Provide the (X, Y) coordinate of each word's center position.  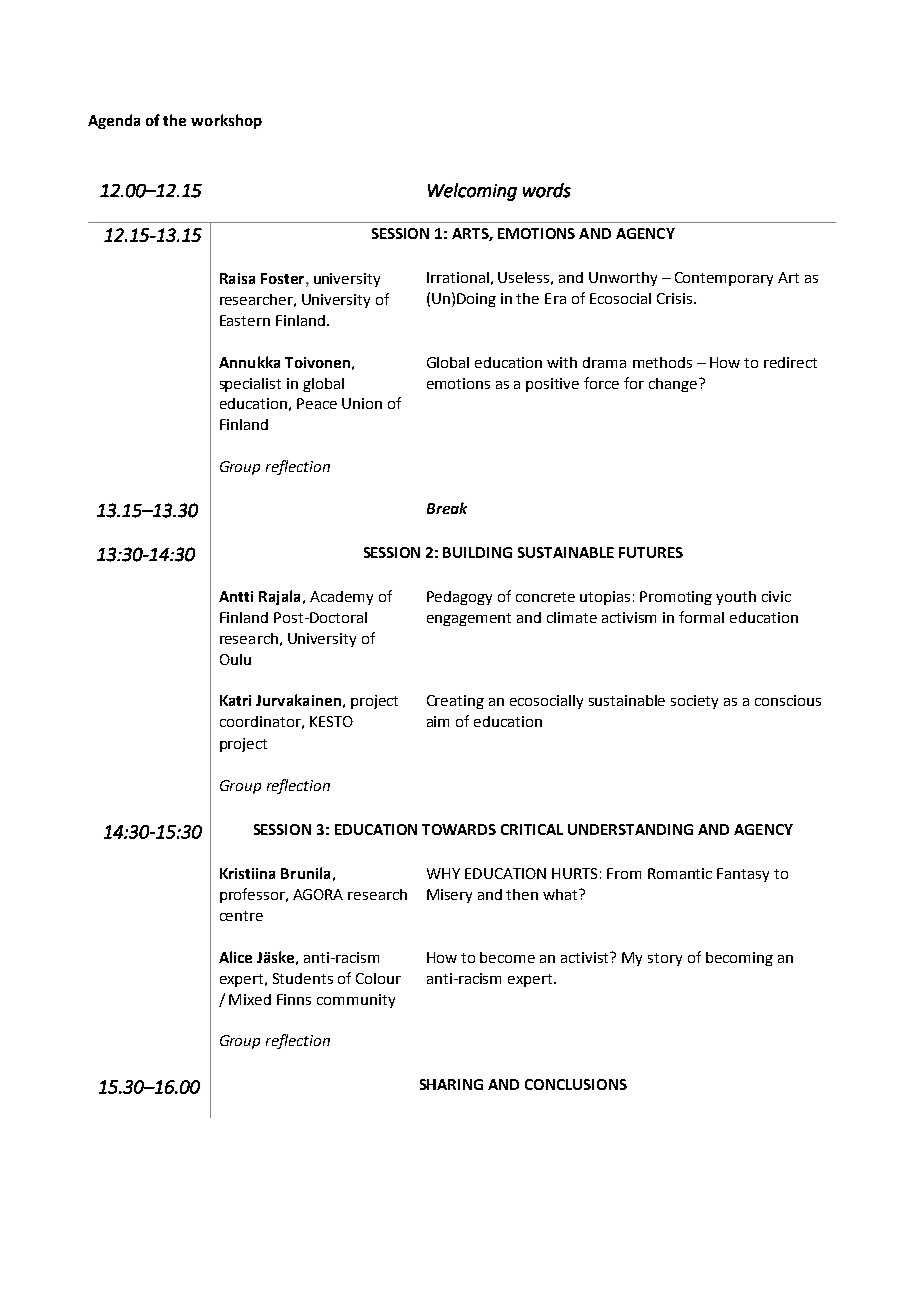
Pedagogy (459, 598)
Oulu (235, 659)
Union (362, 403)
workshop (226, 121)
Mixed (250, 999)
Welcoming (472, 192)
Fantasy (743, 875)
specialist (250, 385)
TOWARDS (459, 829)
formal (701, 617)
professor (253, 895)
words (547, 190)
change (674, 385)
